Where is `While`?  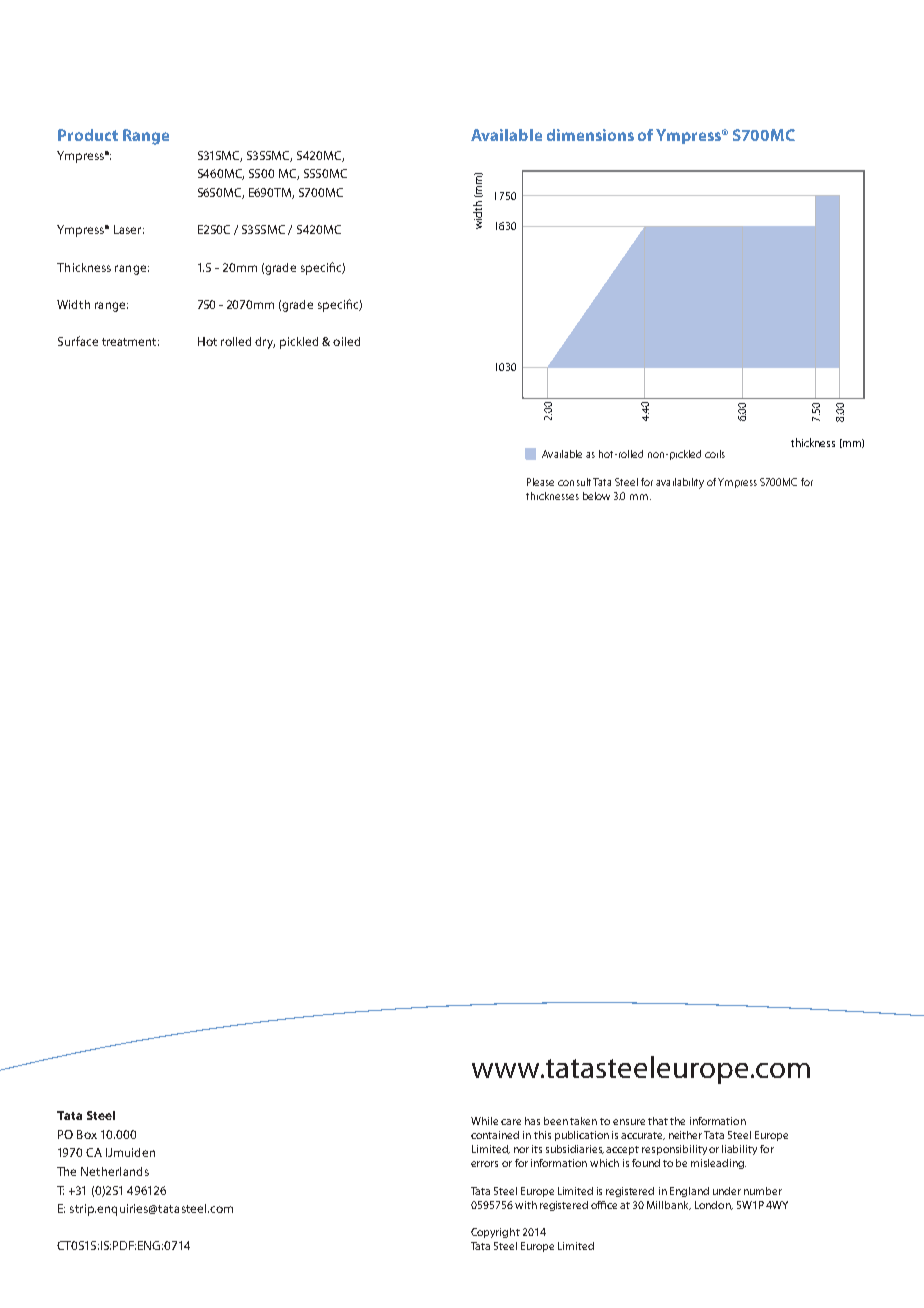
While is located at coordinates (484, 1121).
